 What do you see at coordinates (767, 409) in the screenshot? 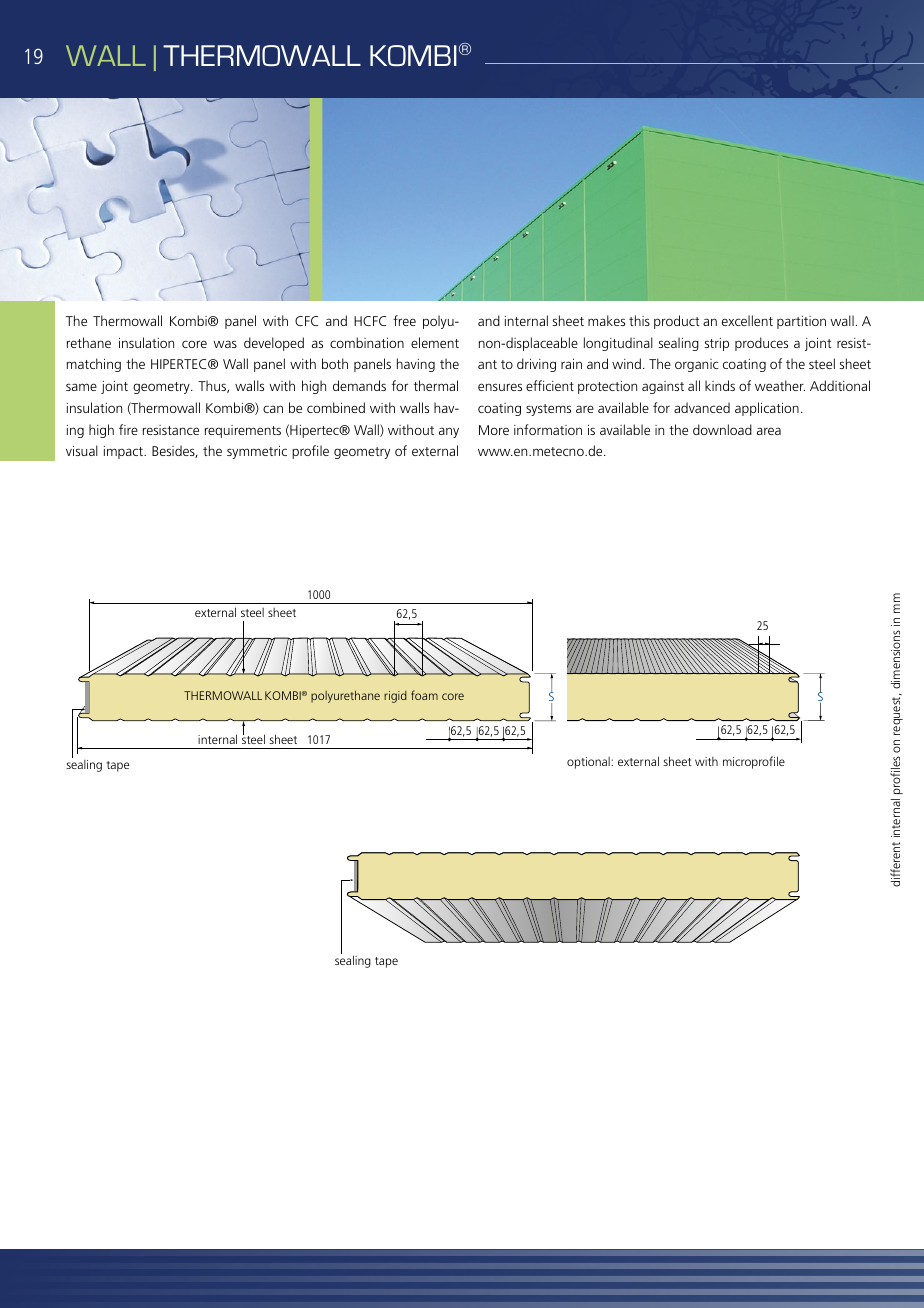
I see `application` at bounding box center [767, 409].
